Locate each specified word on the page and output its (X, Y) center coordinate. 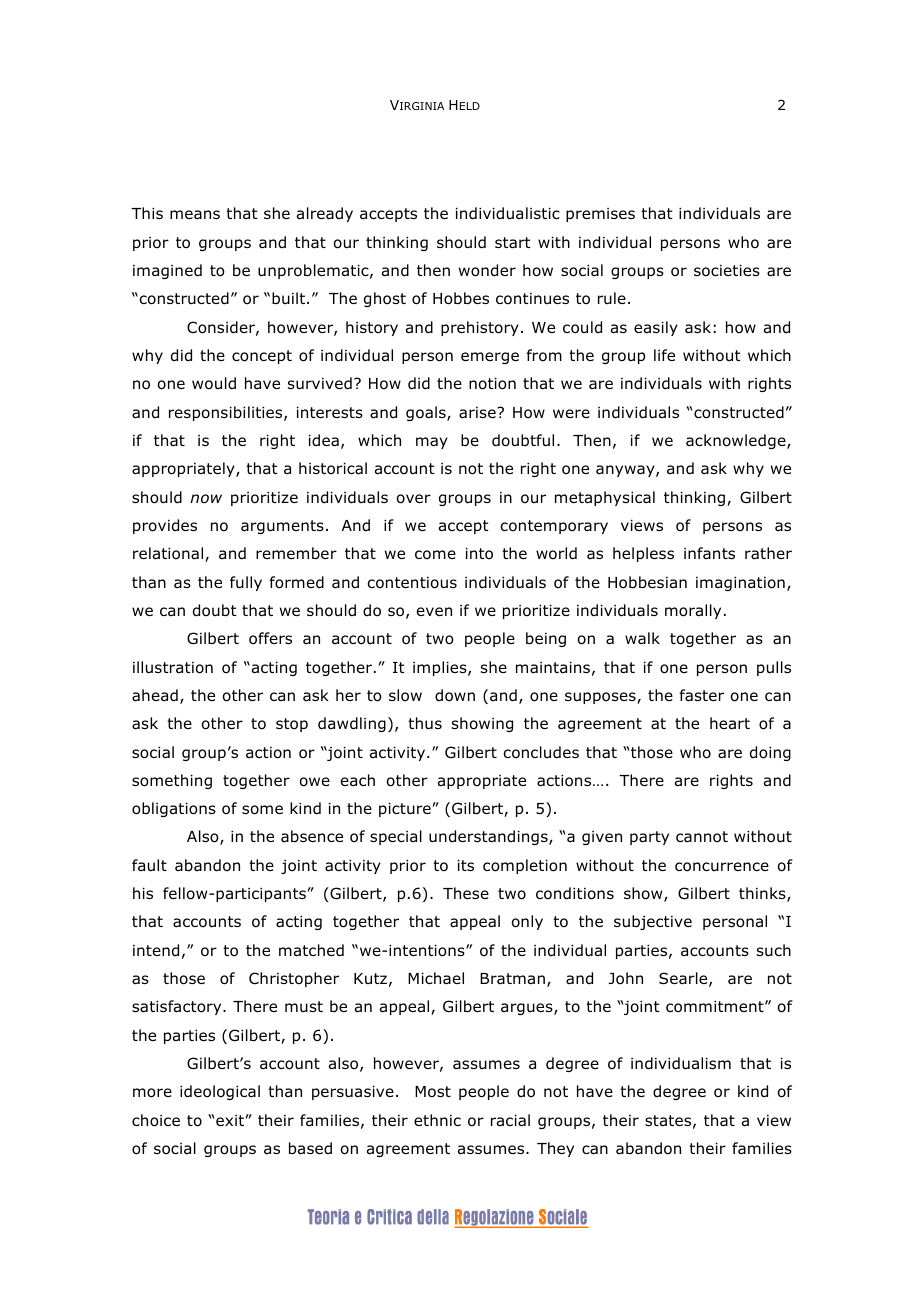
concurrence (722, 867)
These (466, 893)
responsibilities (227, 413)
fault (149, 865)
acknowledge (737, 441)
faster (701, 695)
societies (727, 271)
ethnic (437, 1120)
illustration (173, 667)
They (555, 1149)
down (455, 695)
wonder (487, 270)
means (195, 214)
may (432, 443)
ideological (220, 1092)
